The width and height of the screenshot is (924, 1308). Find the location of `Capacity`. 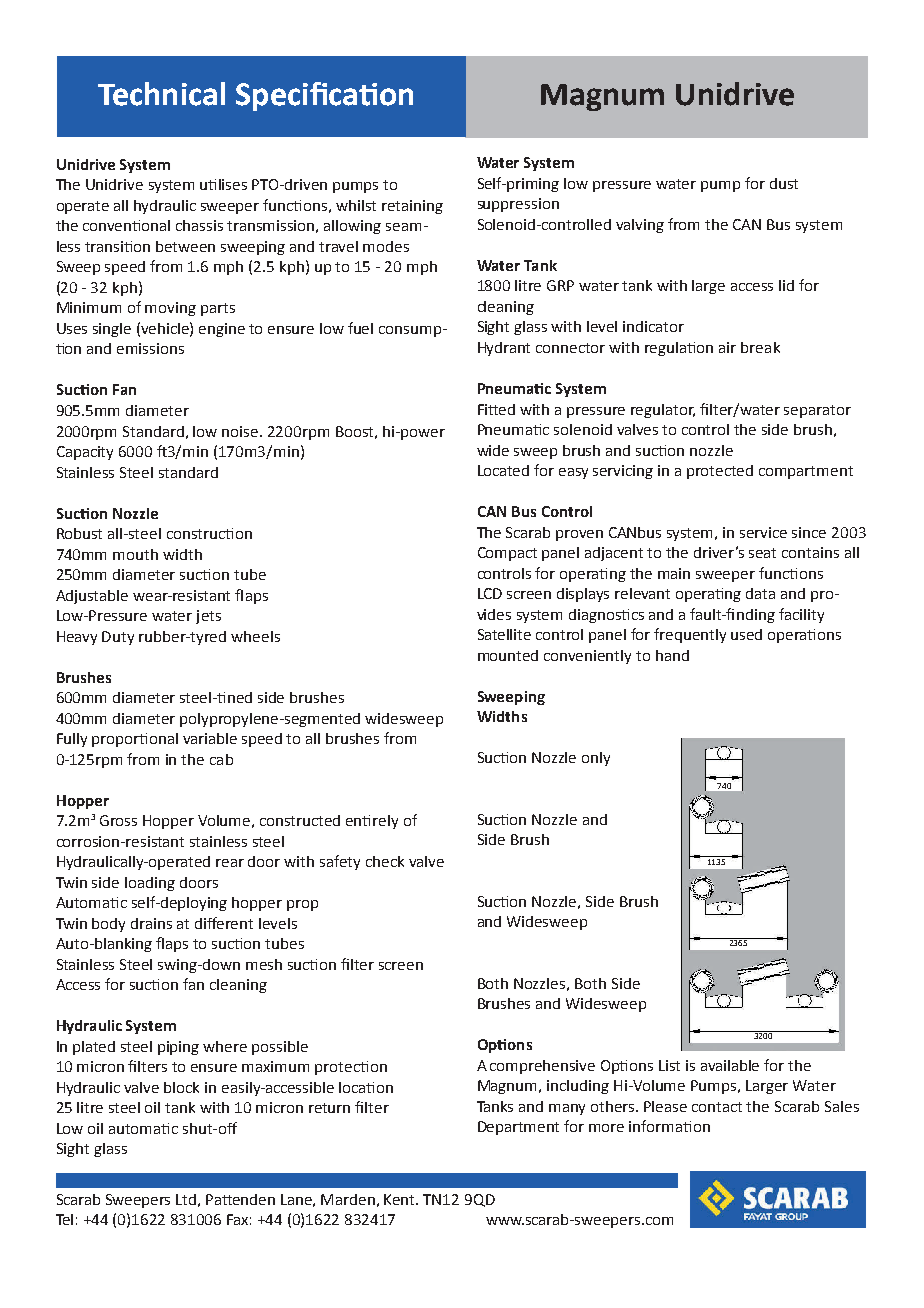

Capacity is located at coordinates (85, 453).
